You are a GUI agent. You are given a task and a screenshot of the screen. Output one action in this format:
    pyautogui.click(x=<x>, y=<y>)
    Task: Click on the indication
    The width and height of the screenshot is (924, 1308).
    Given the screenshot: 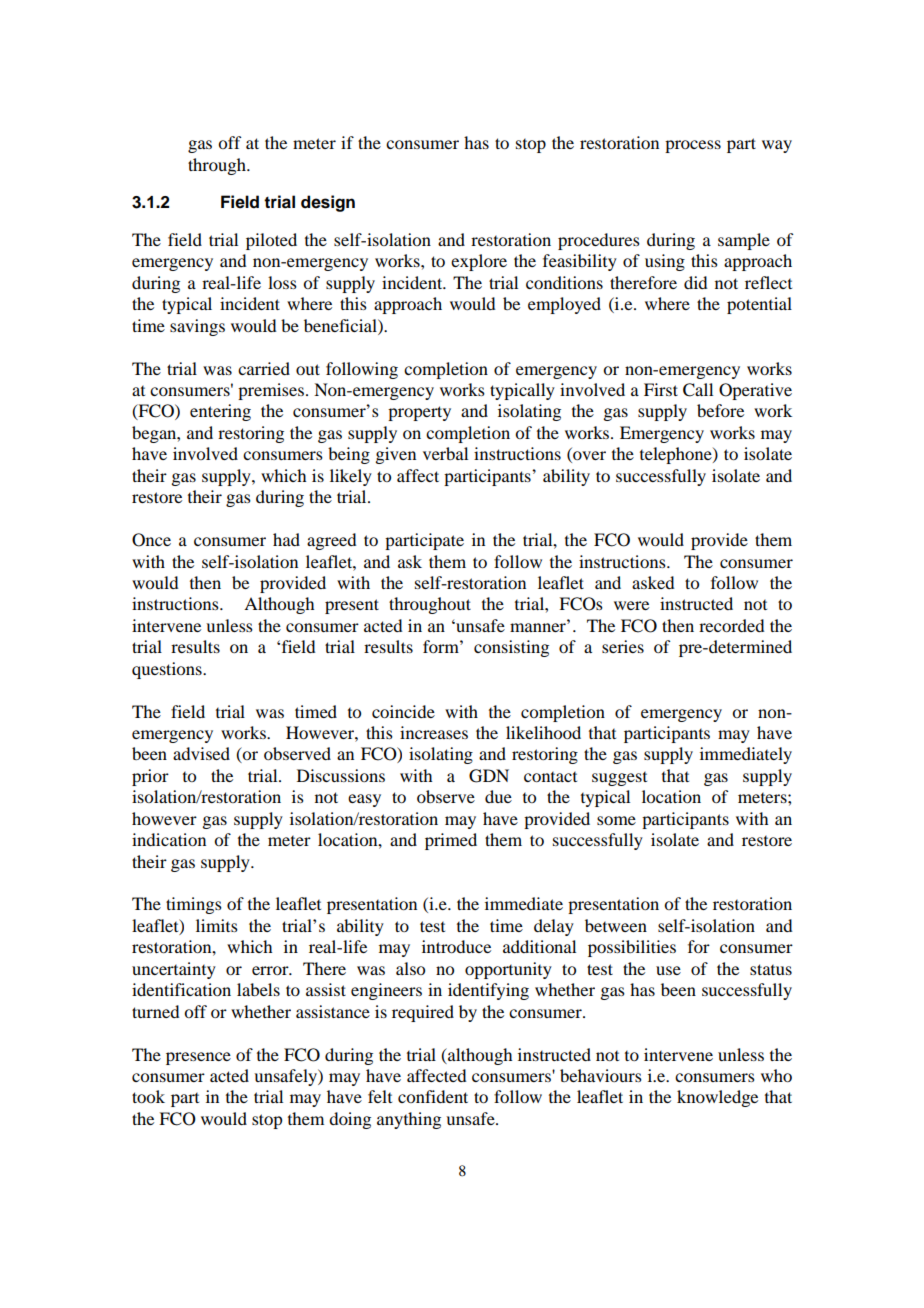 What is the action you would take?
    pyautogui.click(x=169, y=839)
